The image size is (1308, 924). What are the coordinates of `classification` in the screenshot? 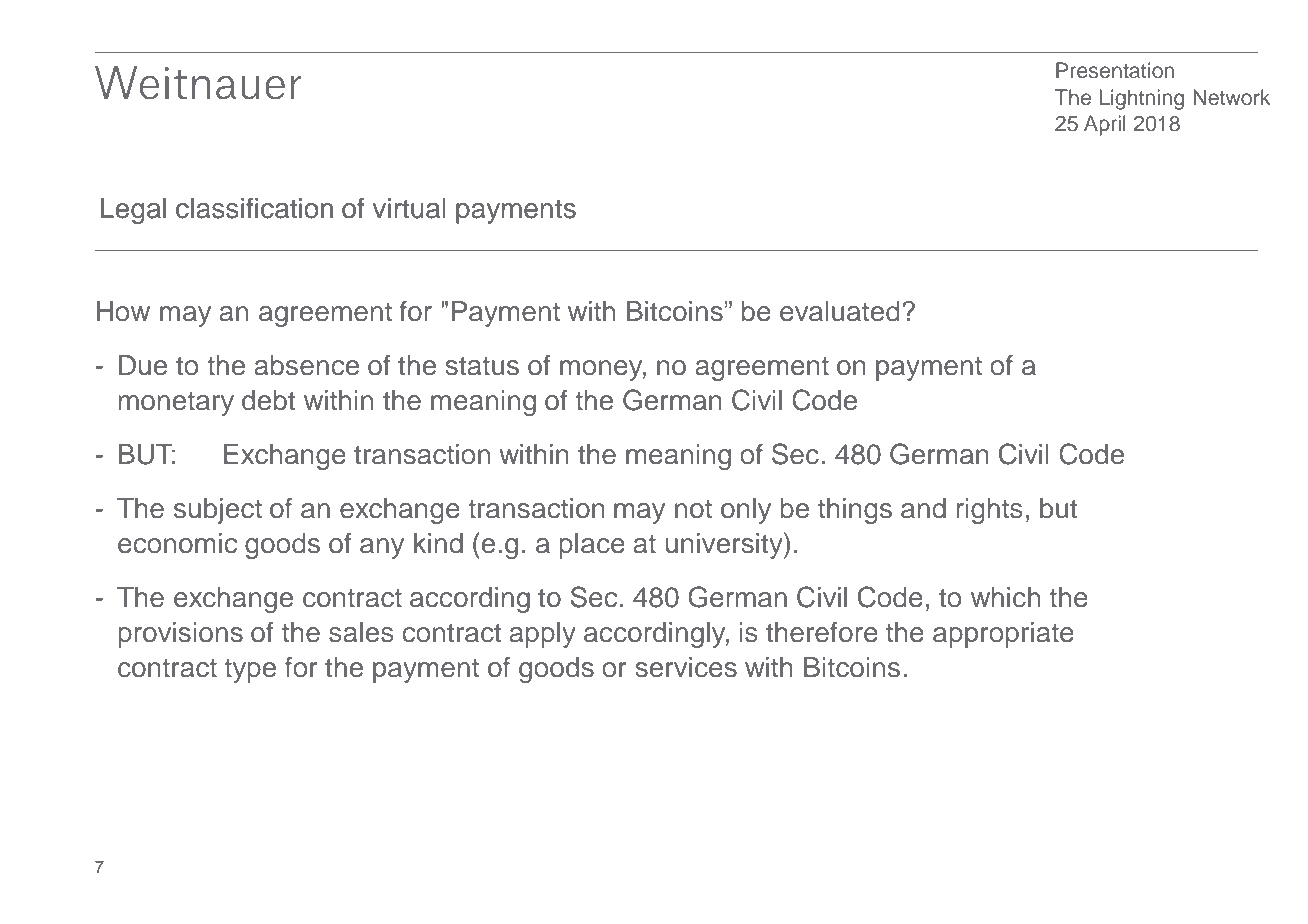 It's located at (254, 208).
